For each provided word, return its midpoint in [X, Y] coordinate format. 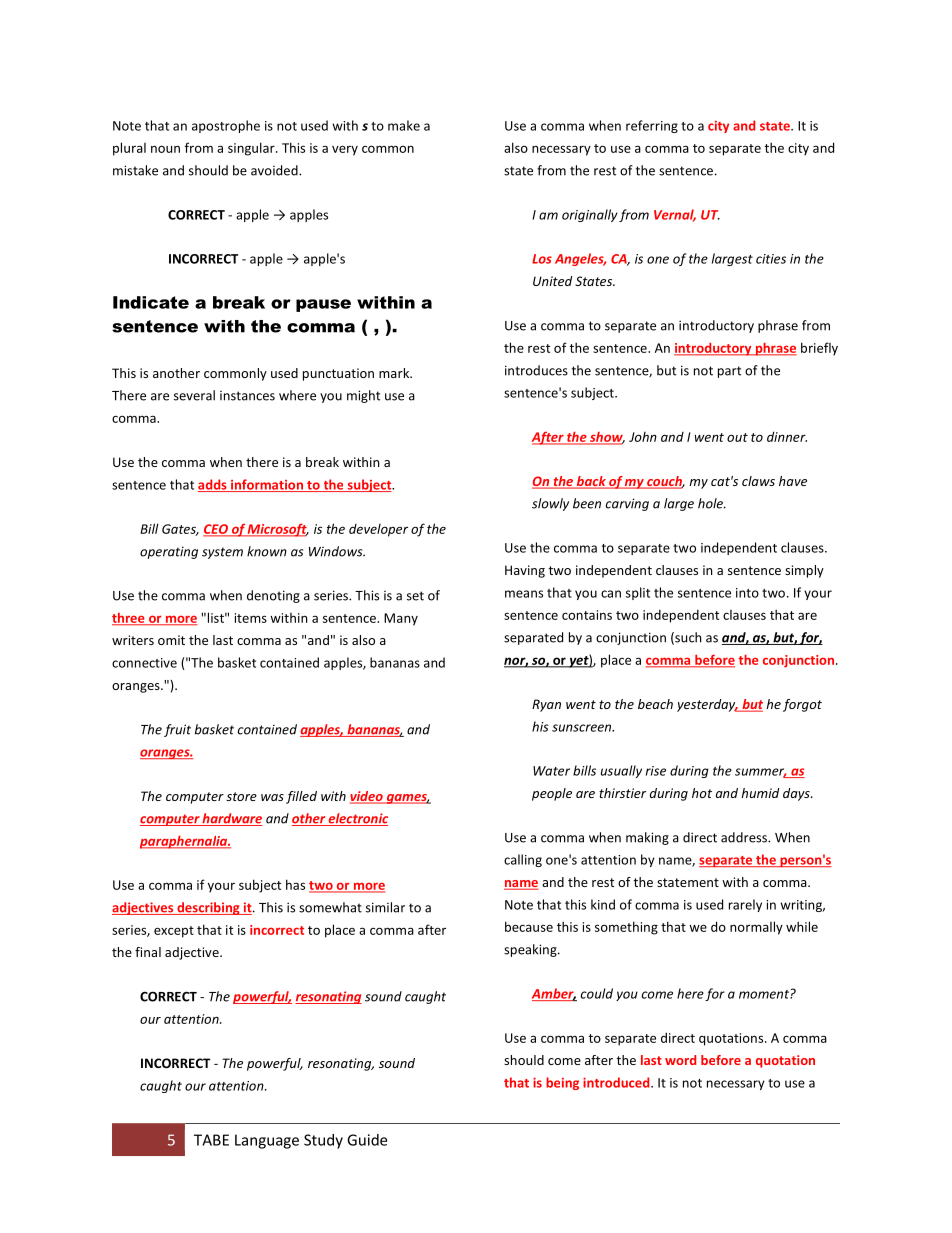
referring [652, 126]
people [552, 794]
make [404, 125]
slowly [550, 504]
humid [760, 793]
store [241, 796]
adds [213, 485]
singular [252, 149]
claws [758, 481]
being [562, 1083]
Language [267, 1141]
